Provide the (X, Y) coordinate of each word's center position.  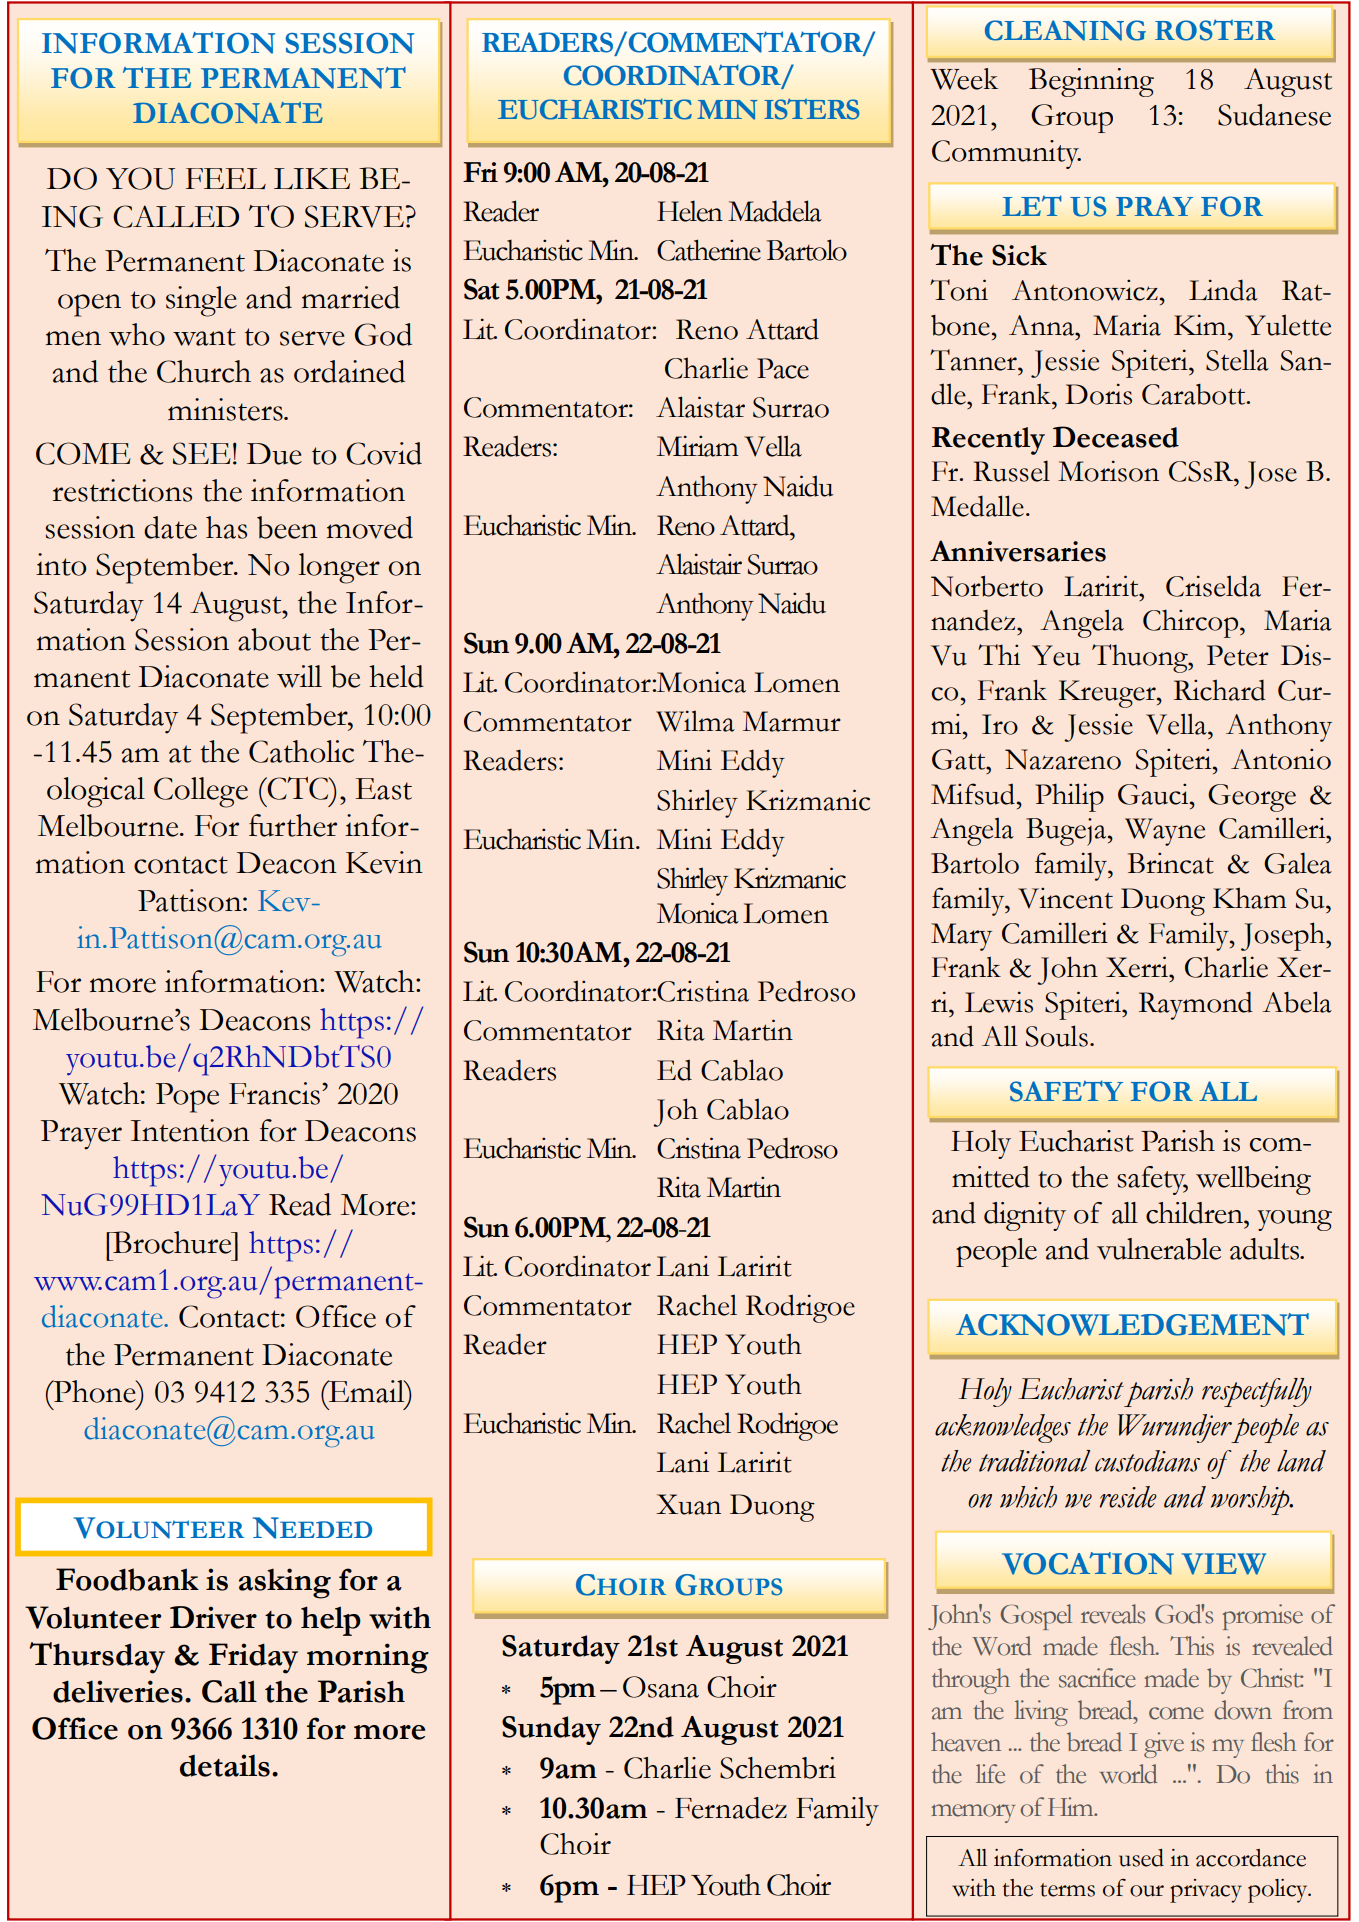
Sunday (551, 1730)
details (225, 1765)
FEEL (226, 178)
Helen (690, 211)
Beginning (1091, 82)
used (1141, 1858)
